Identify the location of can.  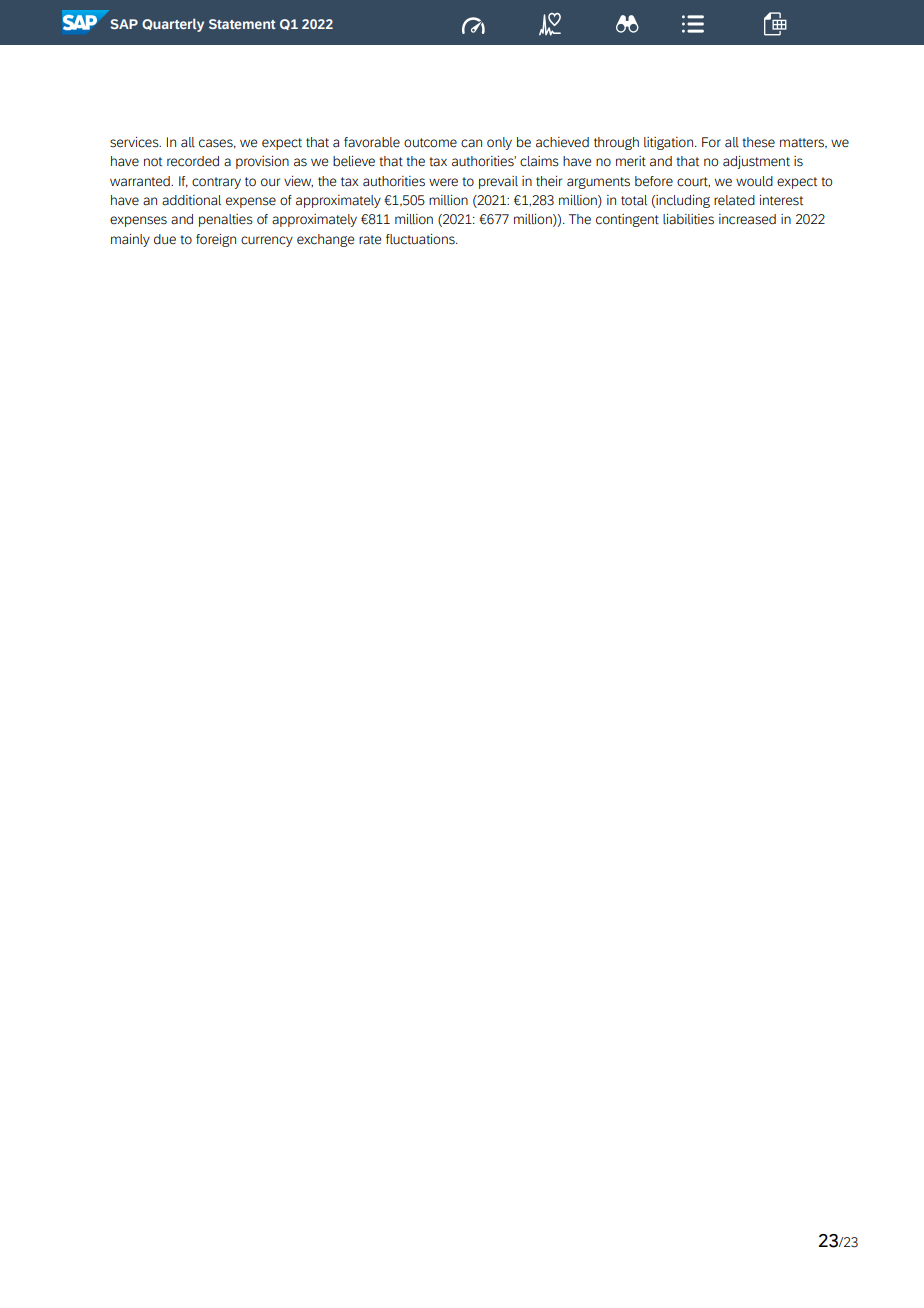
(471, 143).
